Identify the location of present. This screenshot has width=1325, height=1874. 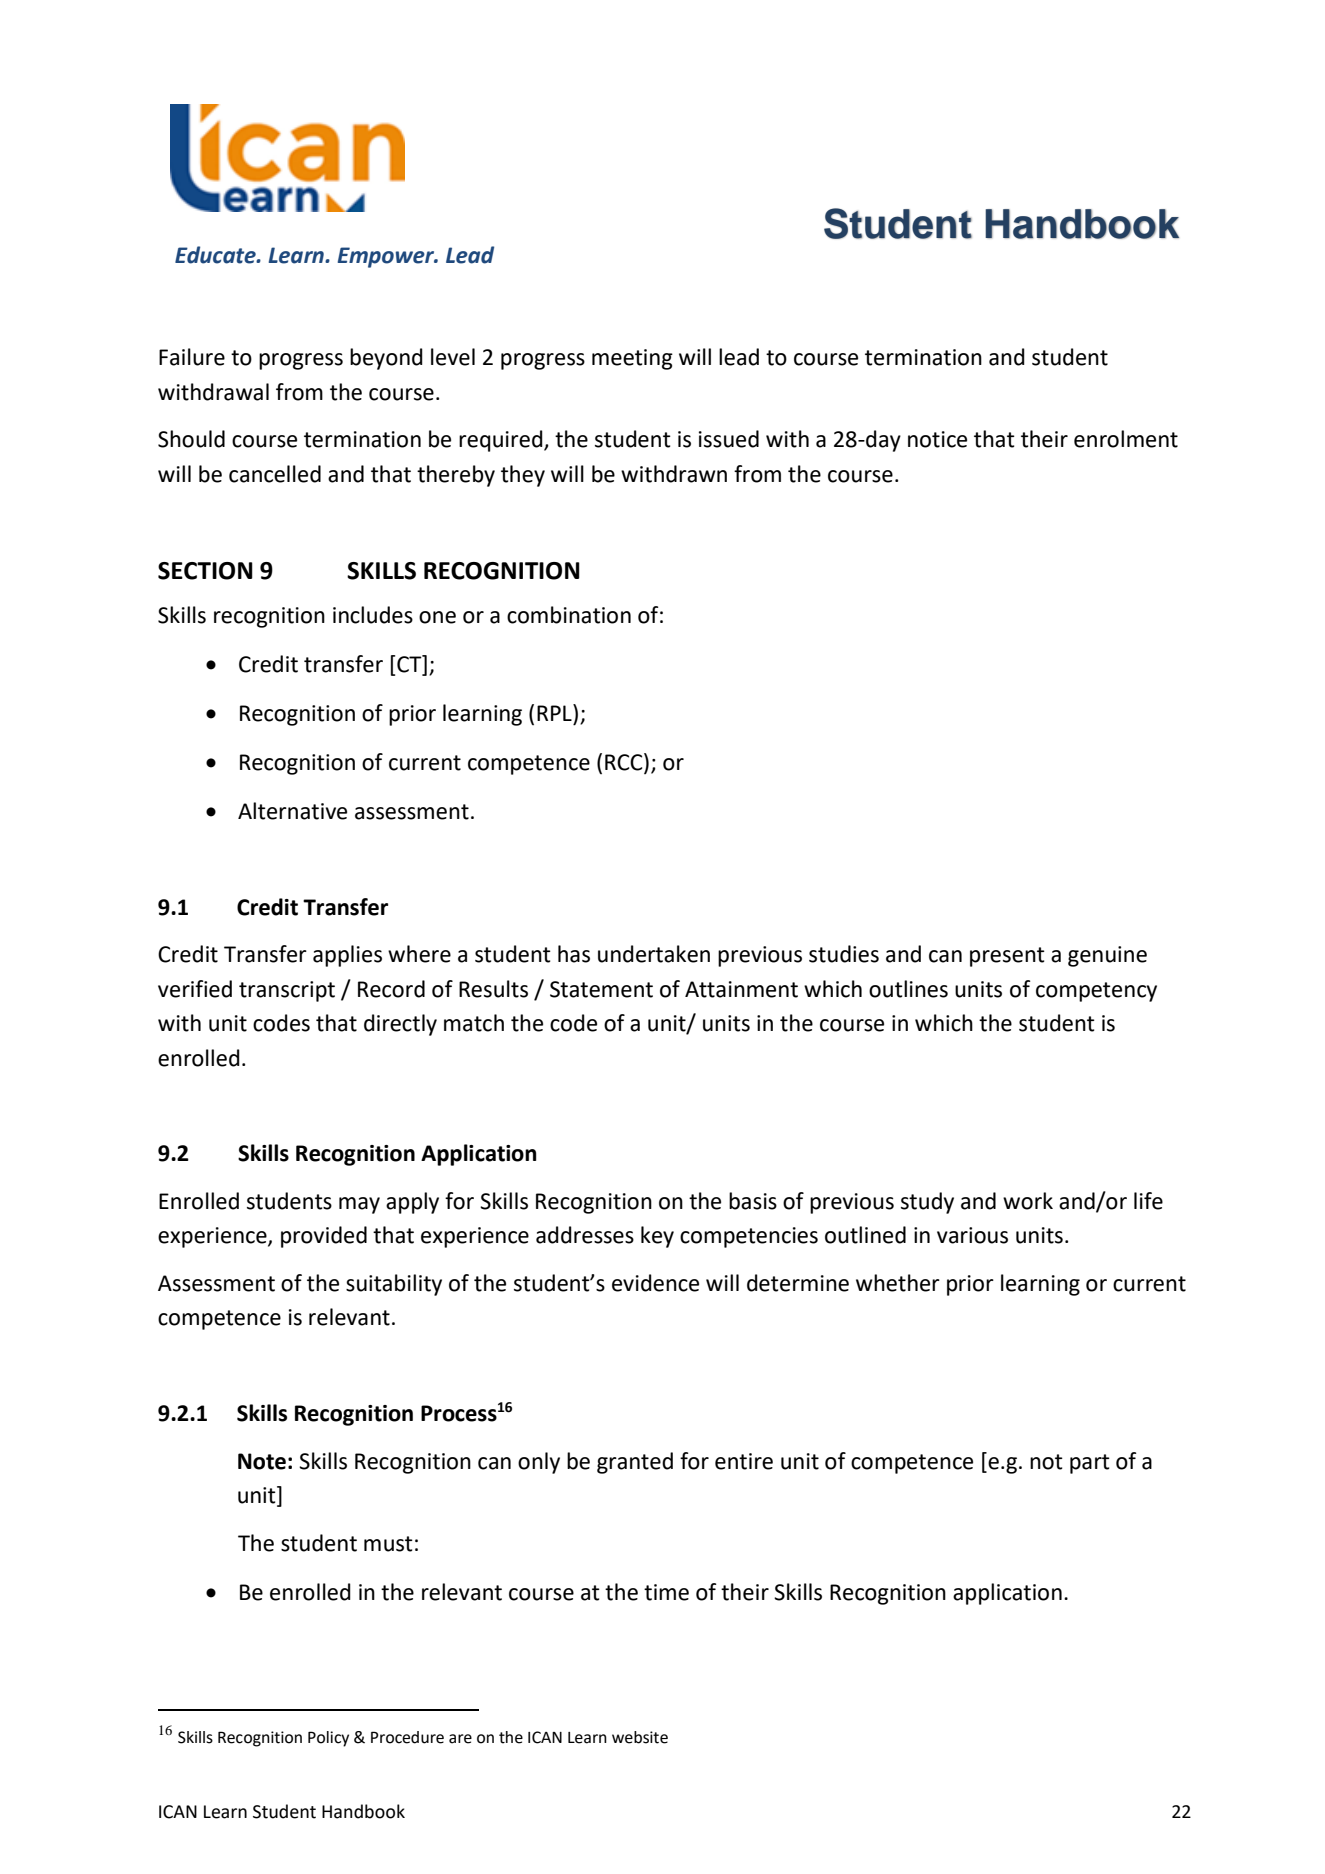
(1007, 957).
